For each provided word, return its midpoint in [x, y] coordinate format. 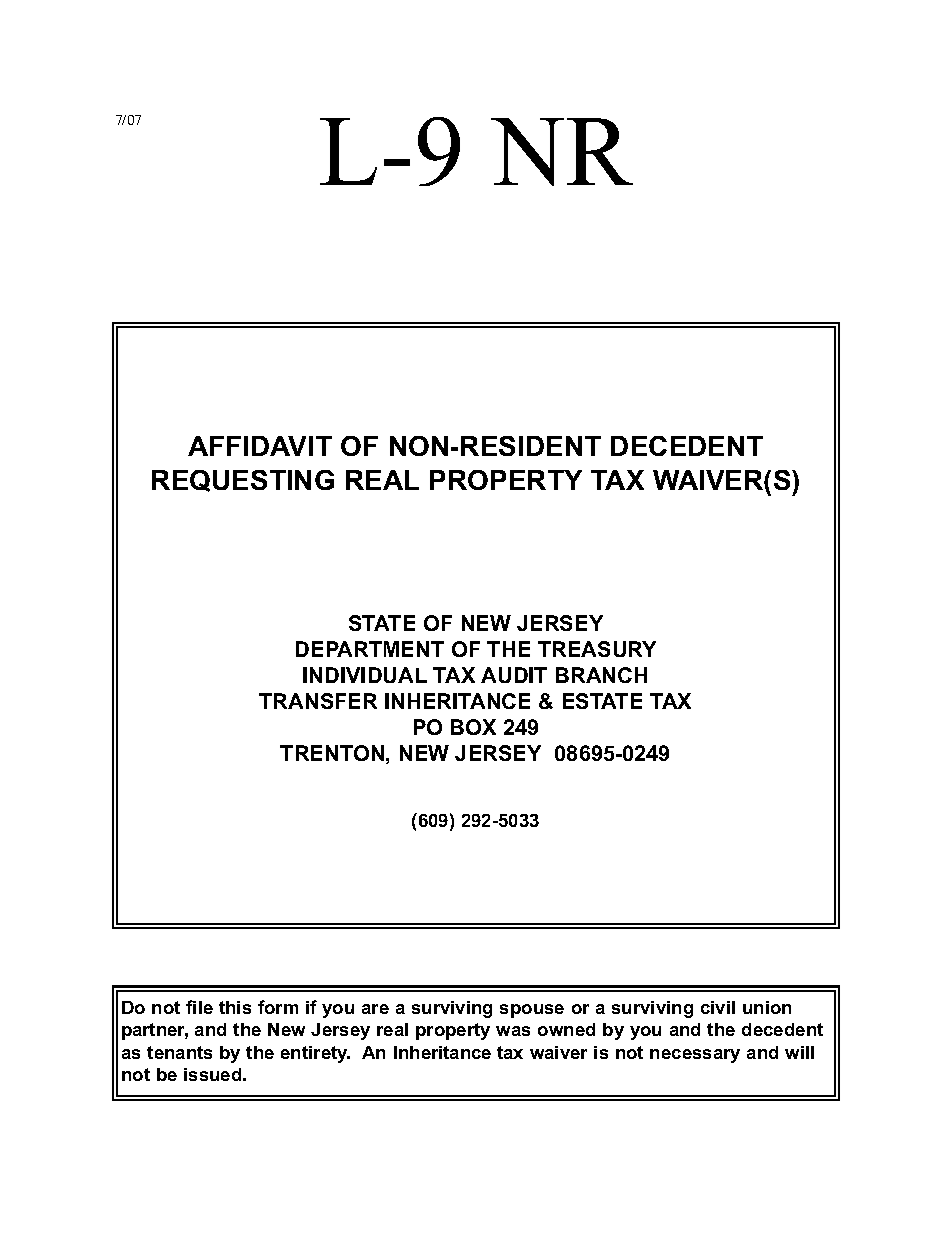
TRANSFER [318, 701]
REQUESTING [243, 481]
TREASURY [597, 649]
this [235, 1007]
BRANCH [601, 675]
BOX [473, 727]
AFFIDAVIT [260, 446]
